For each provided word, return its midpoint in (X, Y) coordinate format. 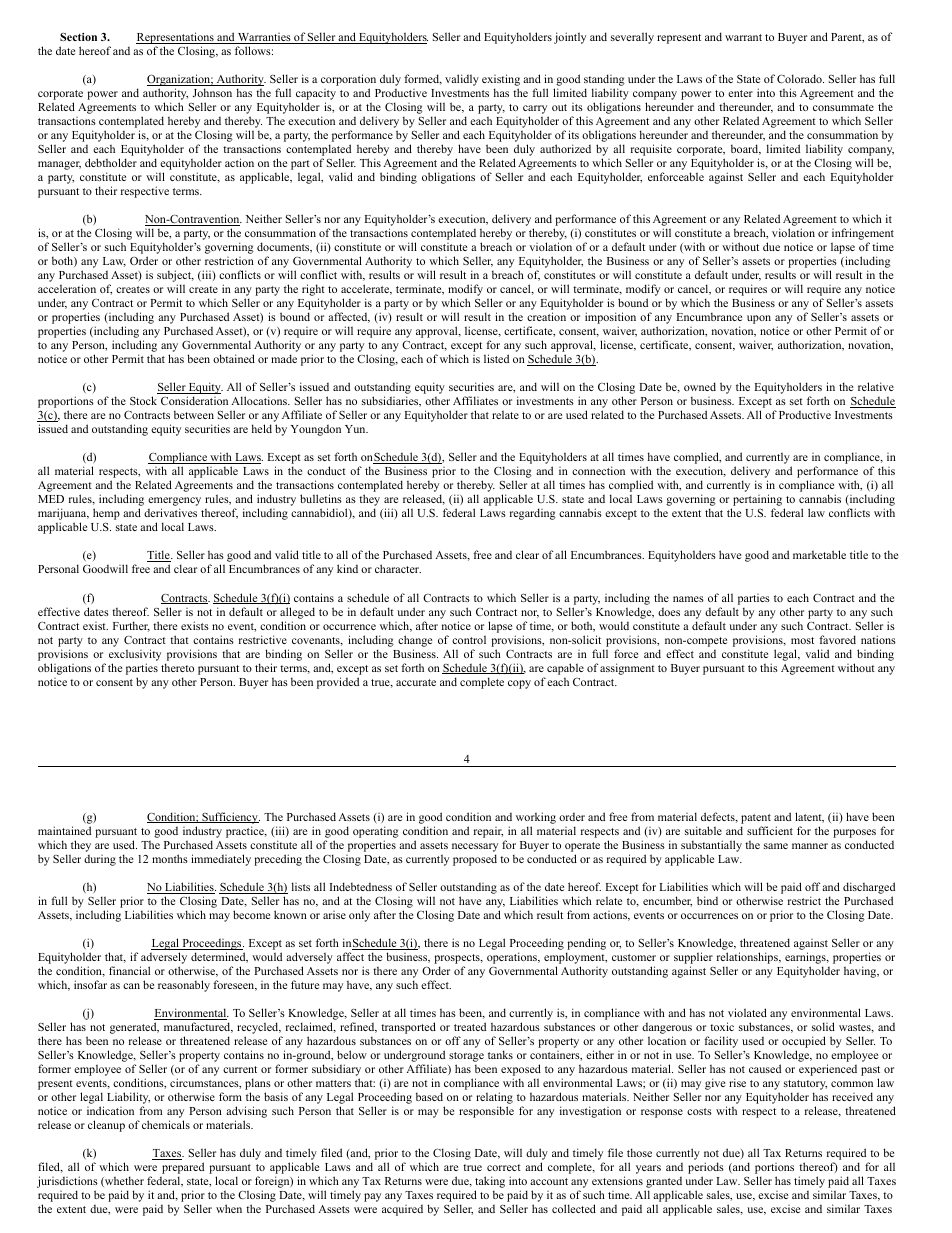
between (194, 415)
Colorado (800, 78)
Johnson (212, 92)
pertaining (758, 501)
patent (756, 820)
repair (488, 832)
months (170, 858)
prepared (183, 1169)
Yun (356, 429)
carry (536, 111)
